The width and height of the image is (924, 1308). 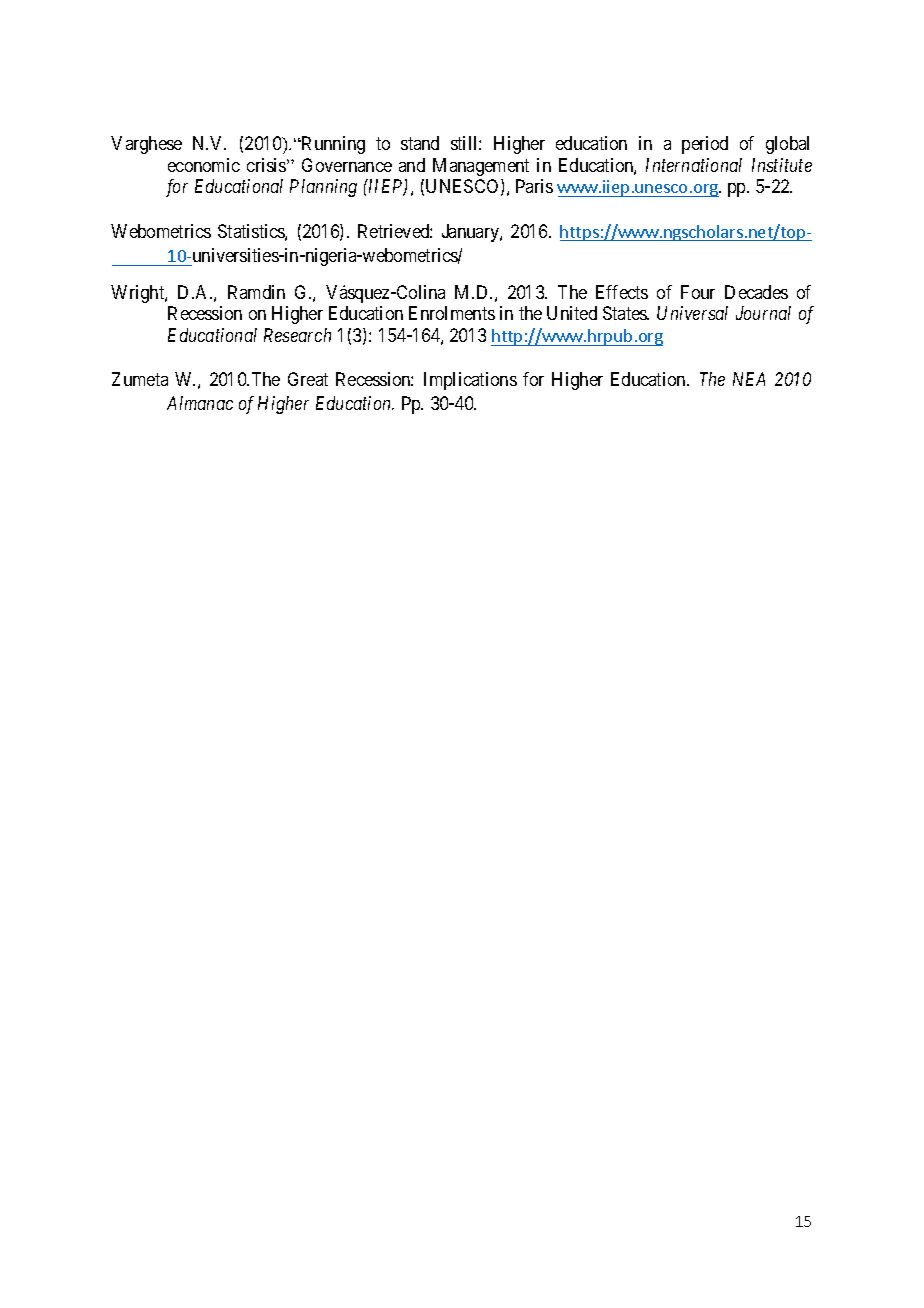 I want to click on economic, so click(x=204, y=165).
